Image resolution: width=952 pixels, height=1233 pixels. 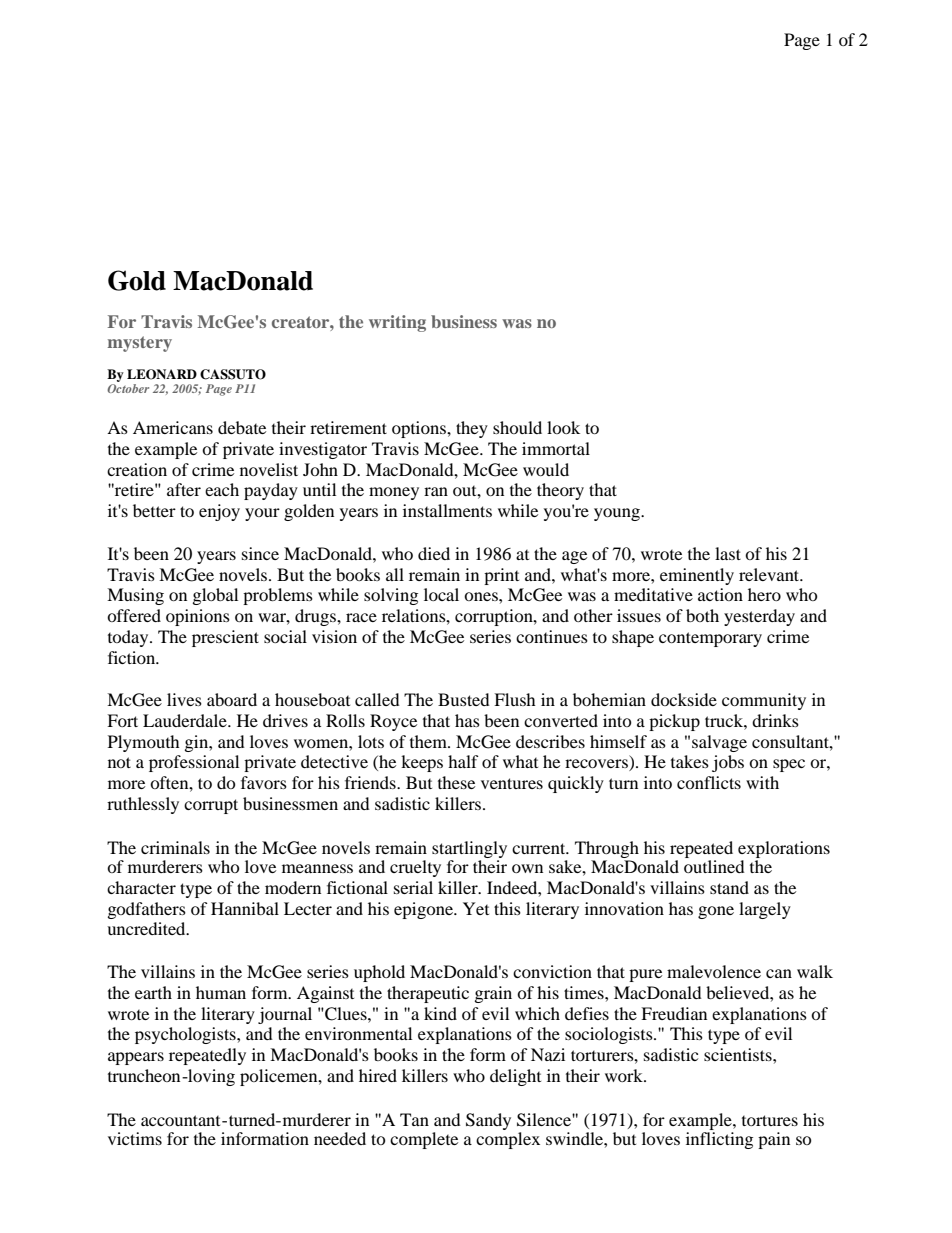 What do you see at coordinates (563, 427) in the screenshot?
I see `look` at bounding box center [563, 427].
